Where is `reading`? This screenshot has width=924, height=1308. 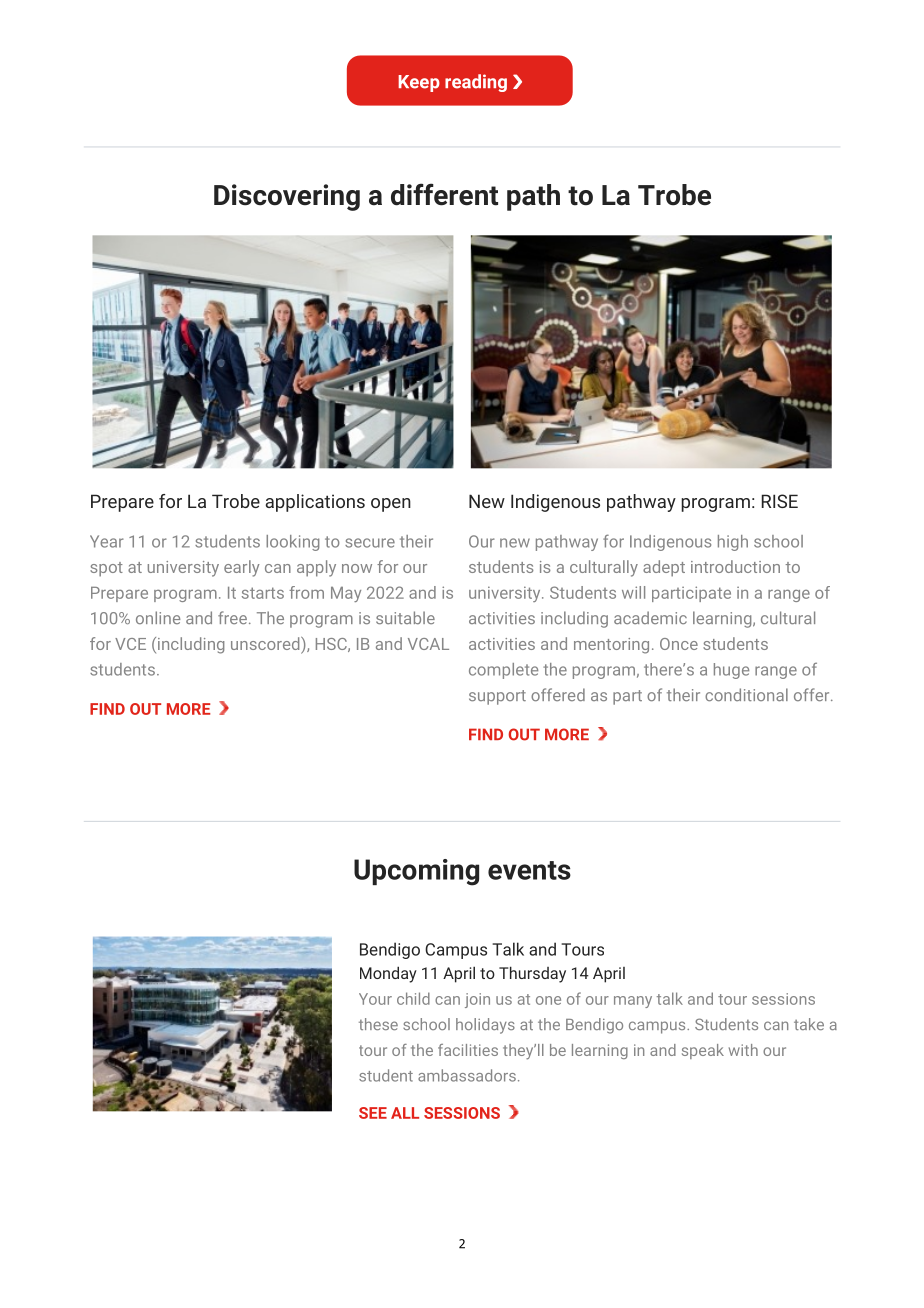
reading is located at coordinates (476, 83).
